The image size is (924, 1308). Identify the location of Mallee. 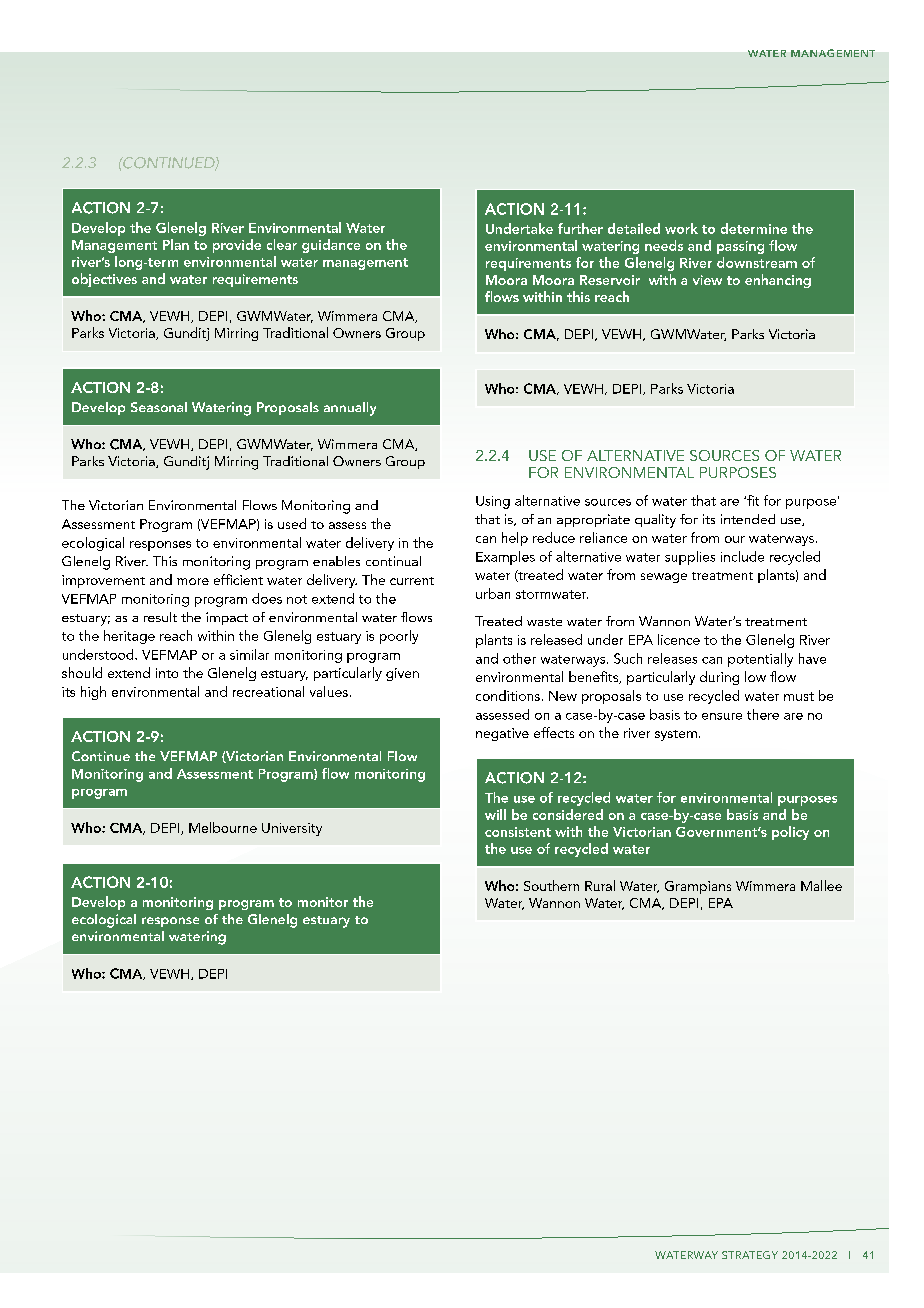
(821, 885).
